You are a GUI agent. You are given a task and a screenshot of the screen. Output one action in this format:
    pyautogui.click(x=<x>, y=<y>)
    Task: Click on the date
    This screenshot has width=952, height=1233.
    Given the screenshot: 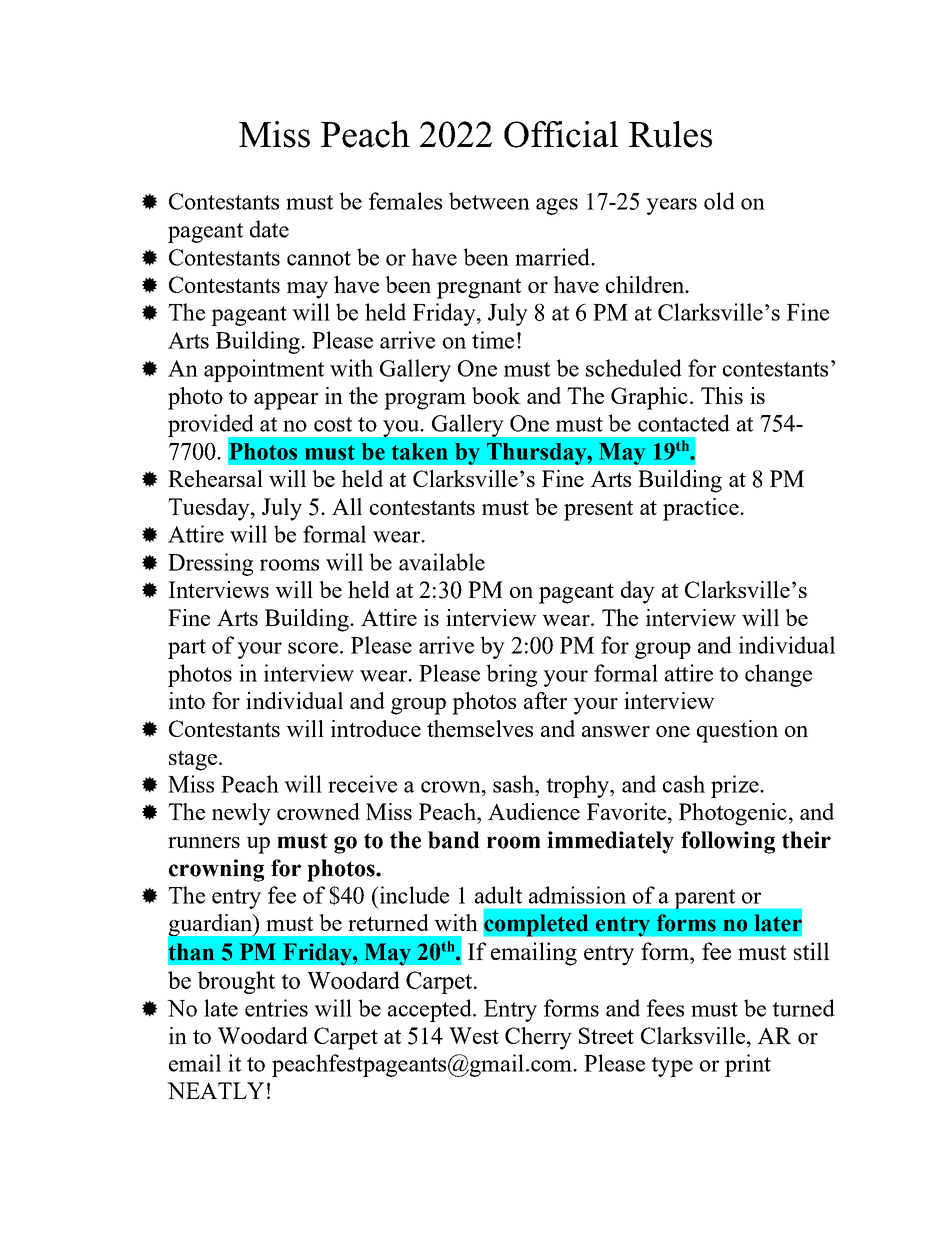 What is the action you would take?
    pyautogui.click(x=269, y=229)
